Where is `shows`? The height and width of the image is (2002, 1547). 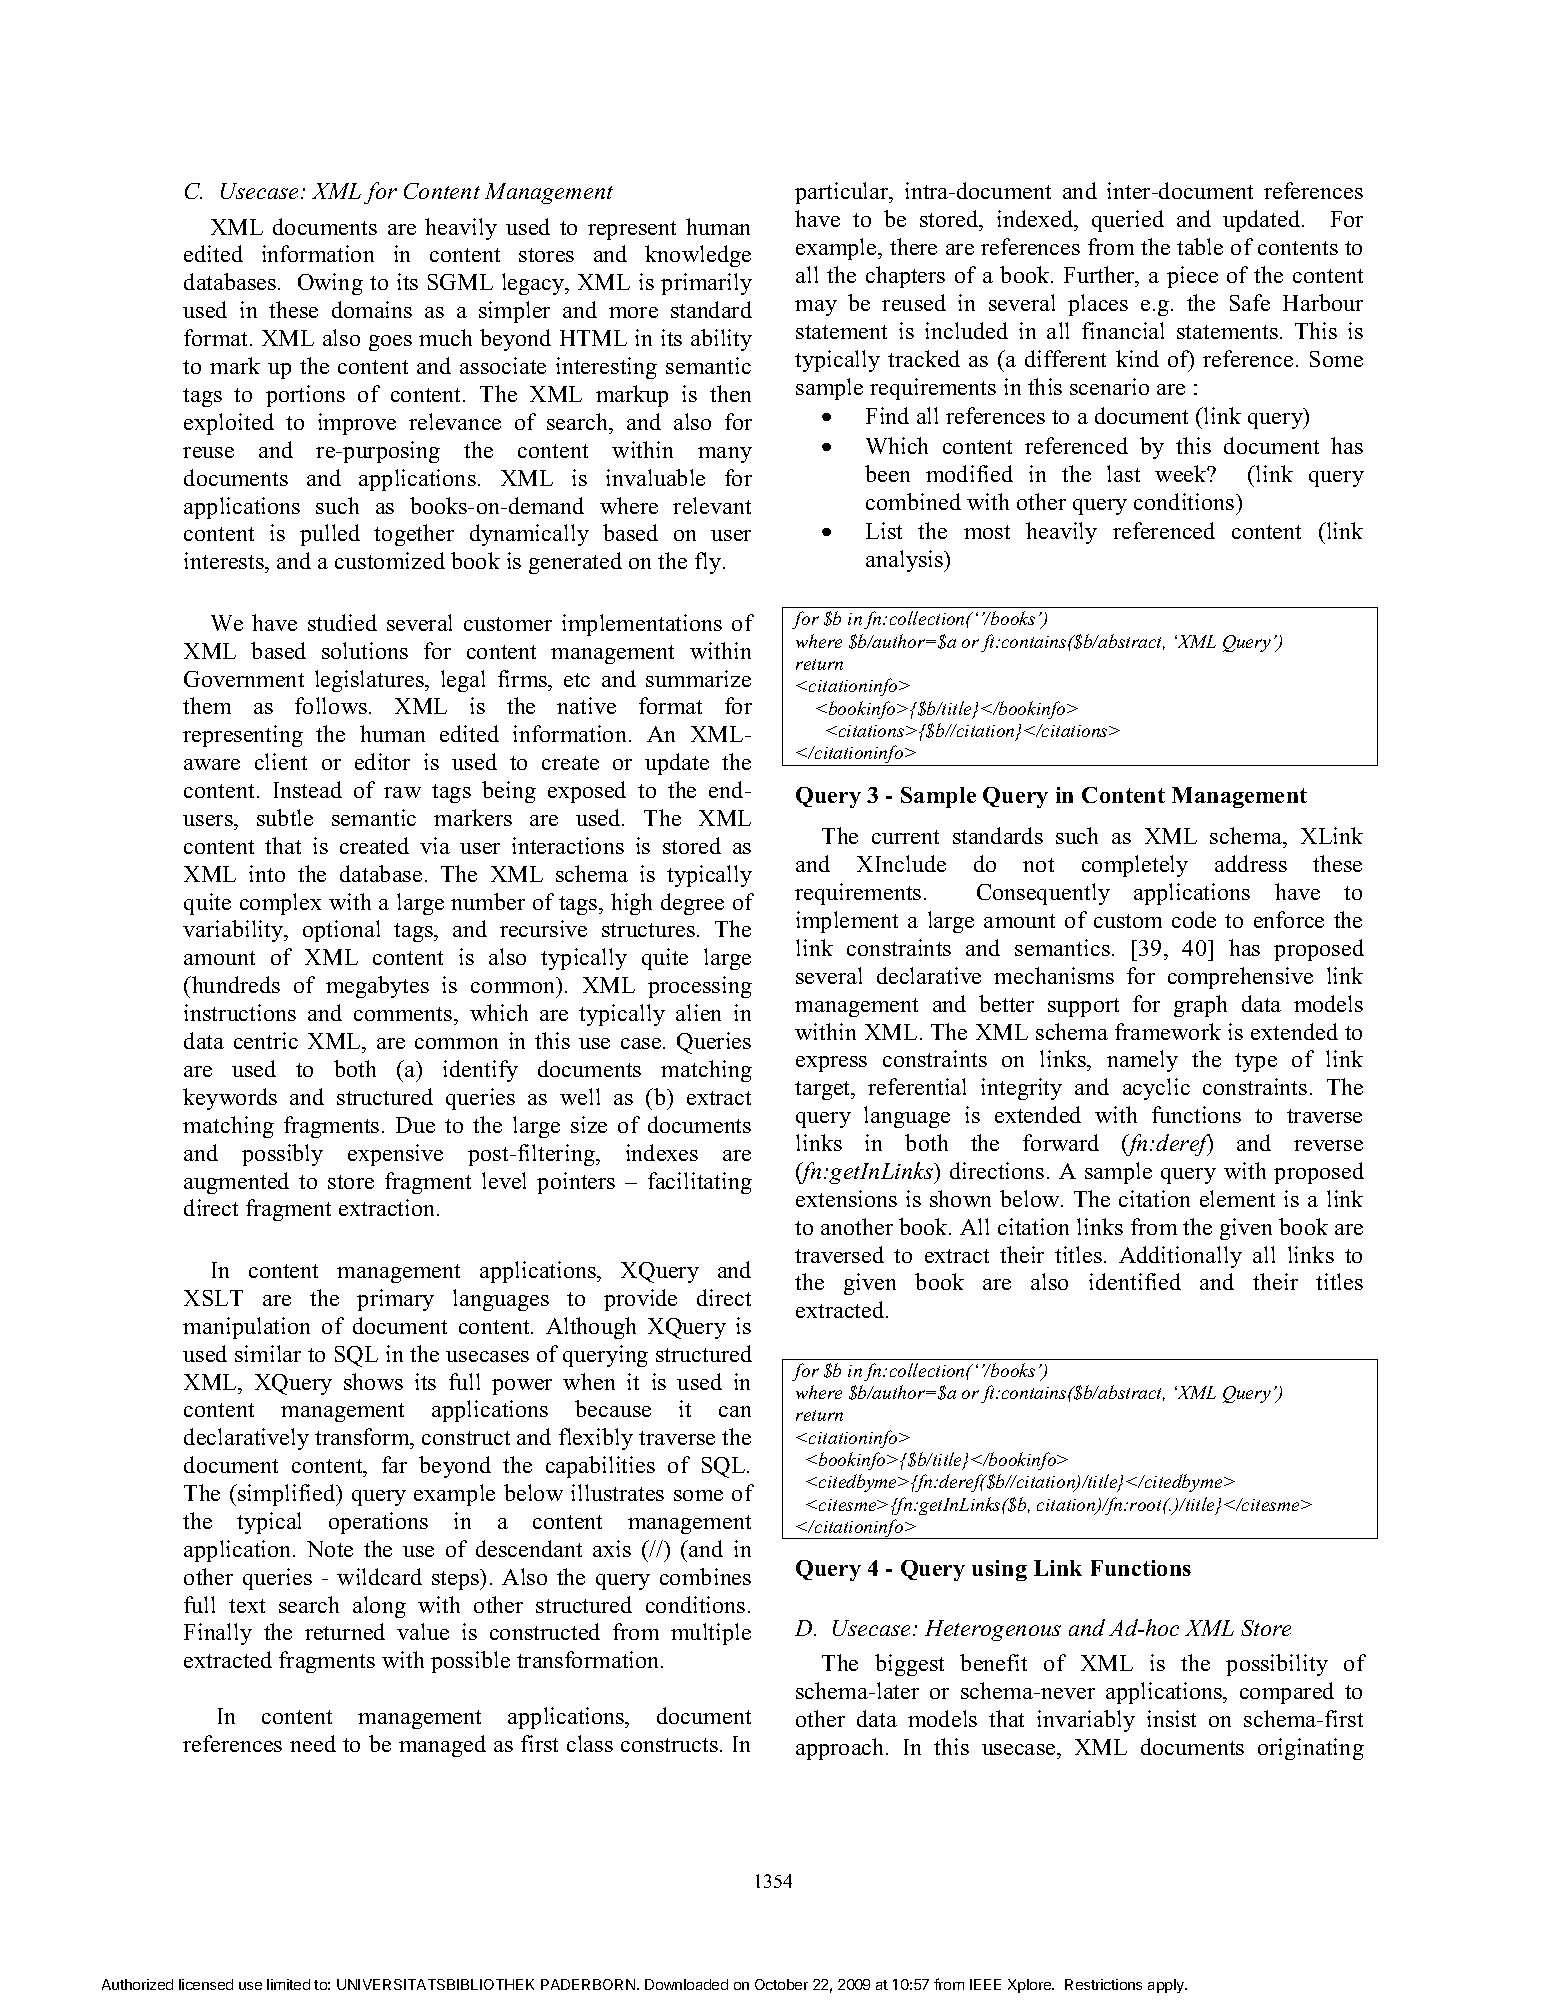 shows is located at coordinates (373, 1381).
